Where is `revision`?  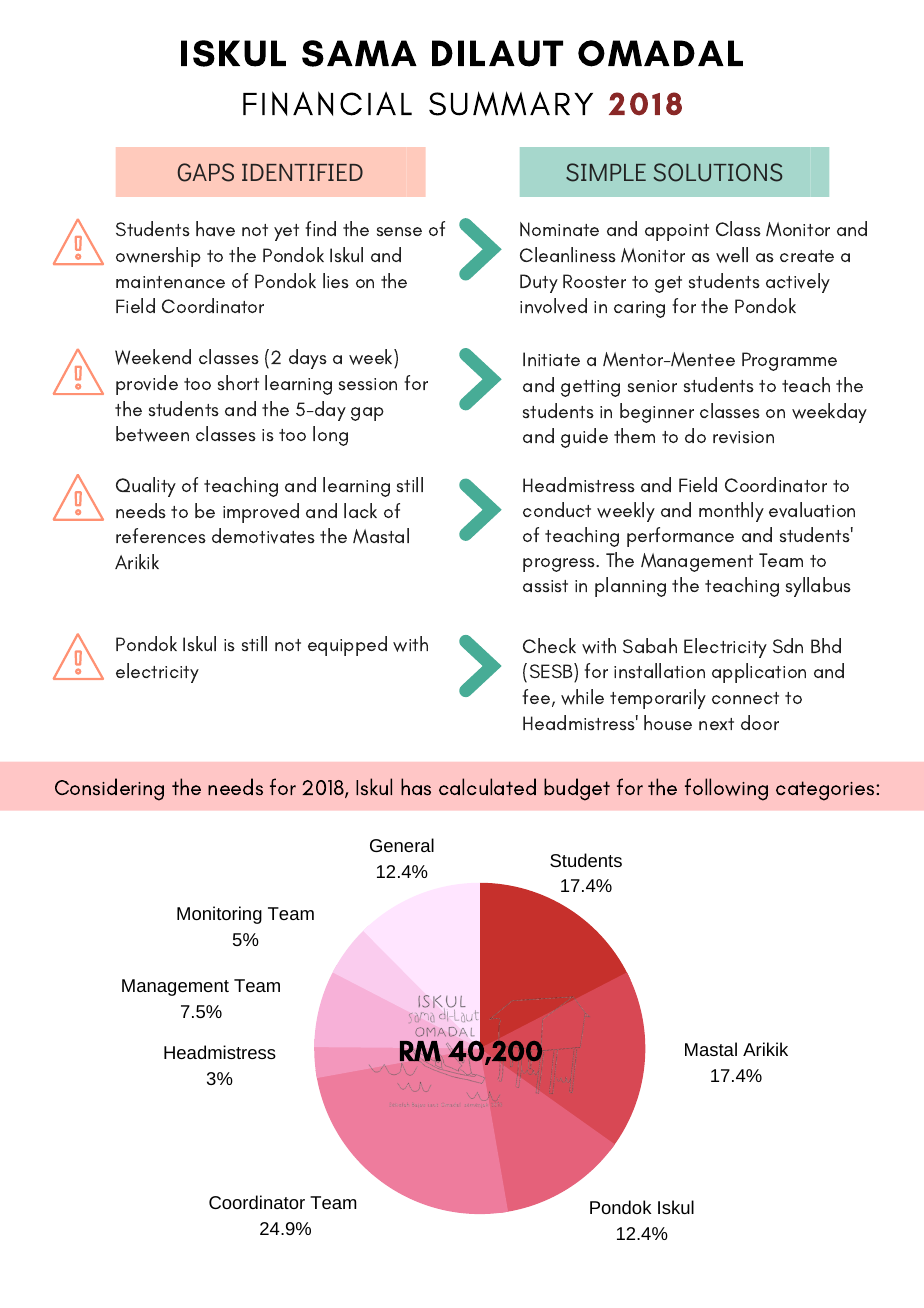
revision is located at coordinates (743, 437).
